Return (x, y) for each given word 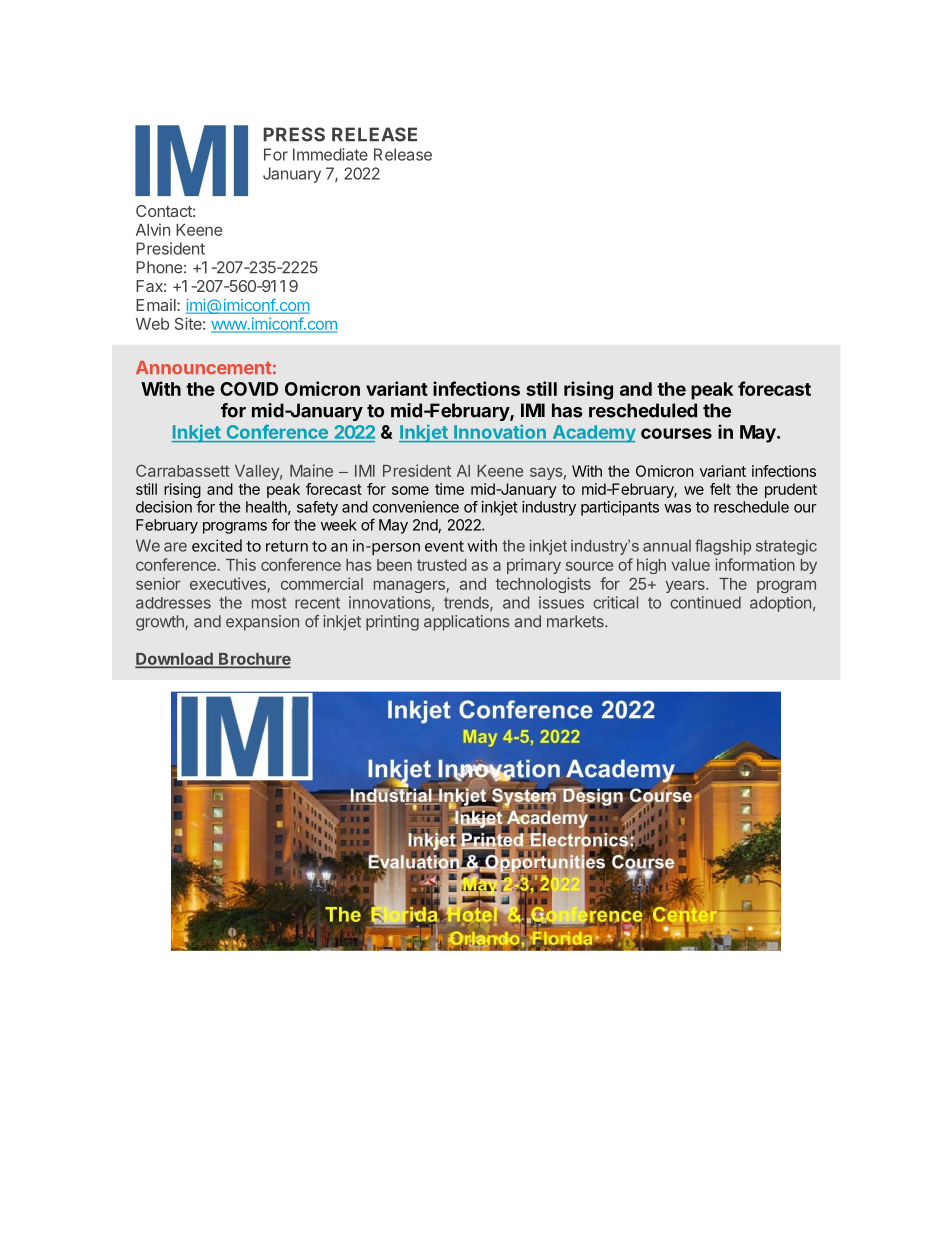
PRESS (294, 134)
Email (157, 305)
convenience (416, 507)
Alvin (153, 229)
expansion (262, 623)
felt (720, 489)
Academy (593, 434)
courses (676, 433)
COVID (249, 389)
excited (217, 545)
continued (705, 602)
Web (152, 324)
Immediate (330, 154)
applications (467, 623)
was (677, 508)
